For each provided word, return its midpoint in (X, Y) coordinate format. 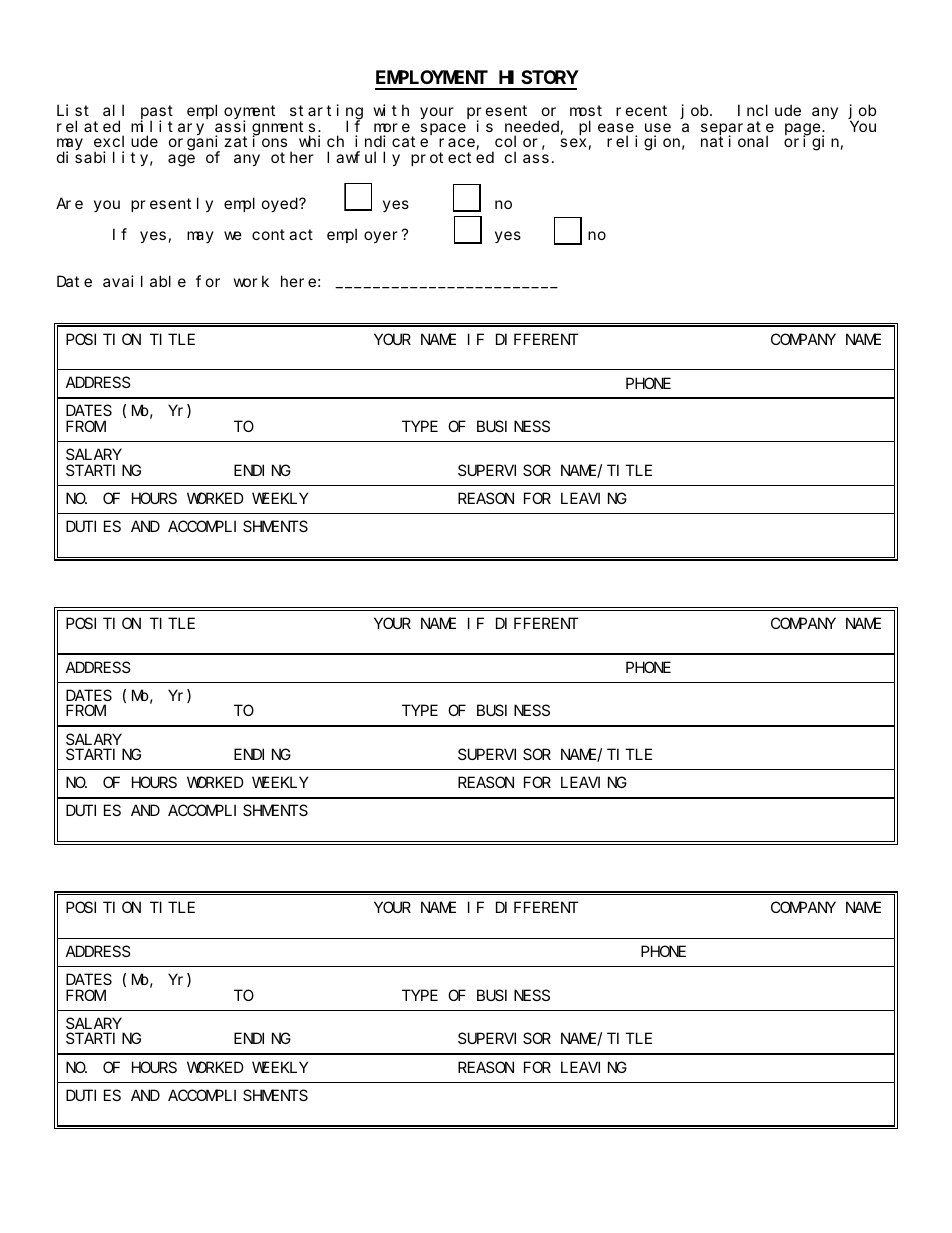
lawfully (363, 158)
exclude (126, 141)
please (607, 128)
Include (769, 110)
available (144, 281)
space (443, 129)
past (157, 114)
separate (737, 129)
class (527, 157)
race (457, 143)
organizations (228, 144)
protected (452, 158)
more (392, 127)
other (292, 157)
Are (69, 204)
